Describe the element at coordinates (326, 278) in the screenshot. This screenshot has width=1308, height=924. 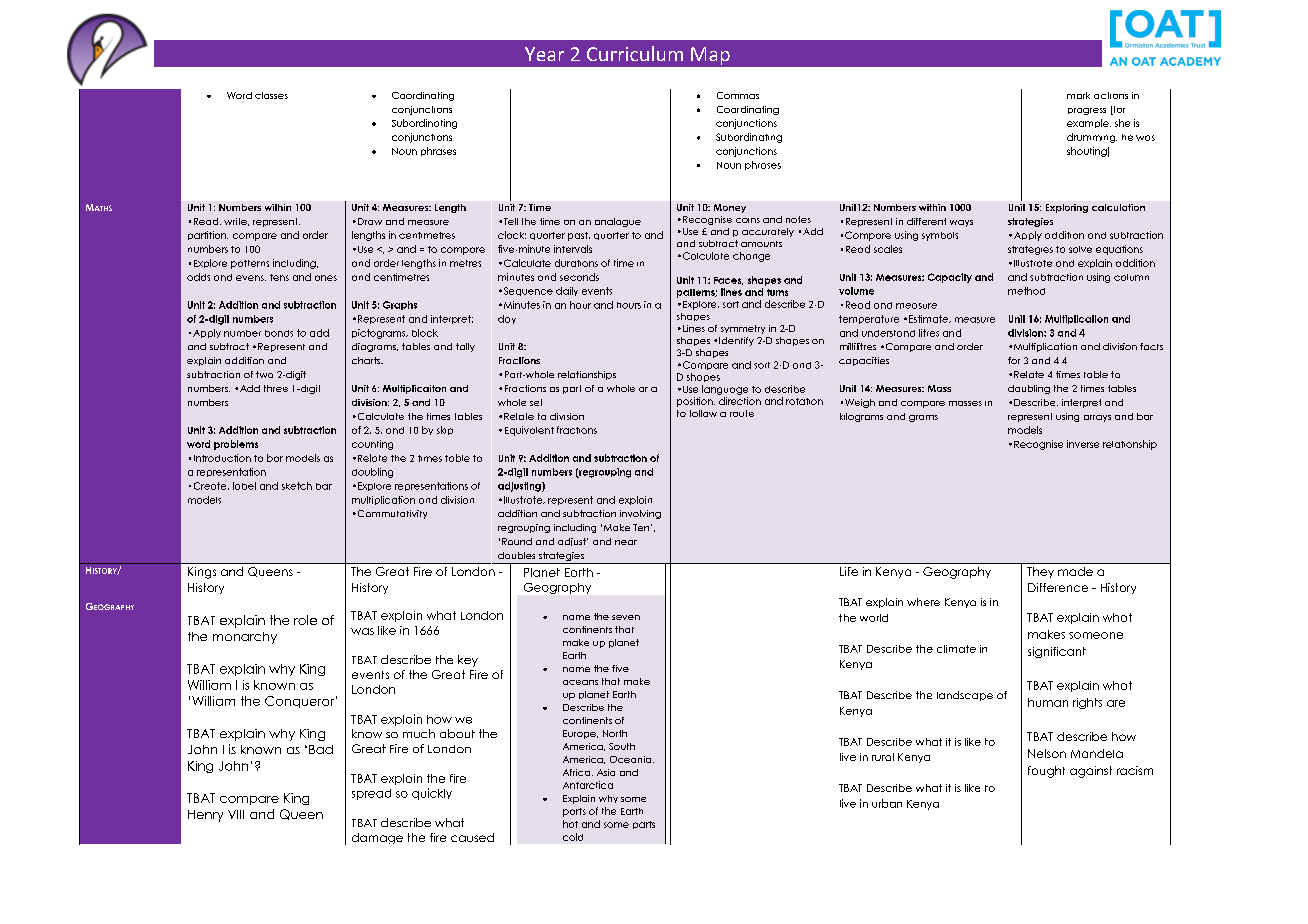
I see `ones` at that location.
